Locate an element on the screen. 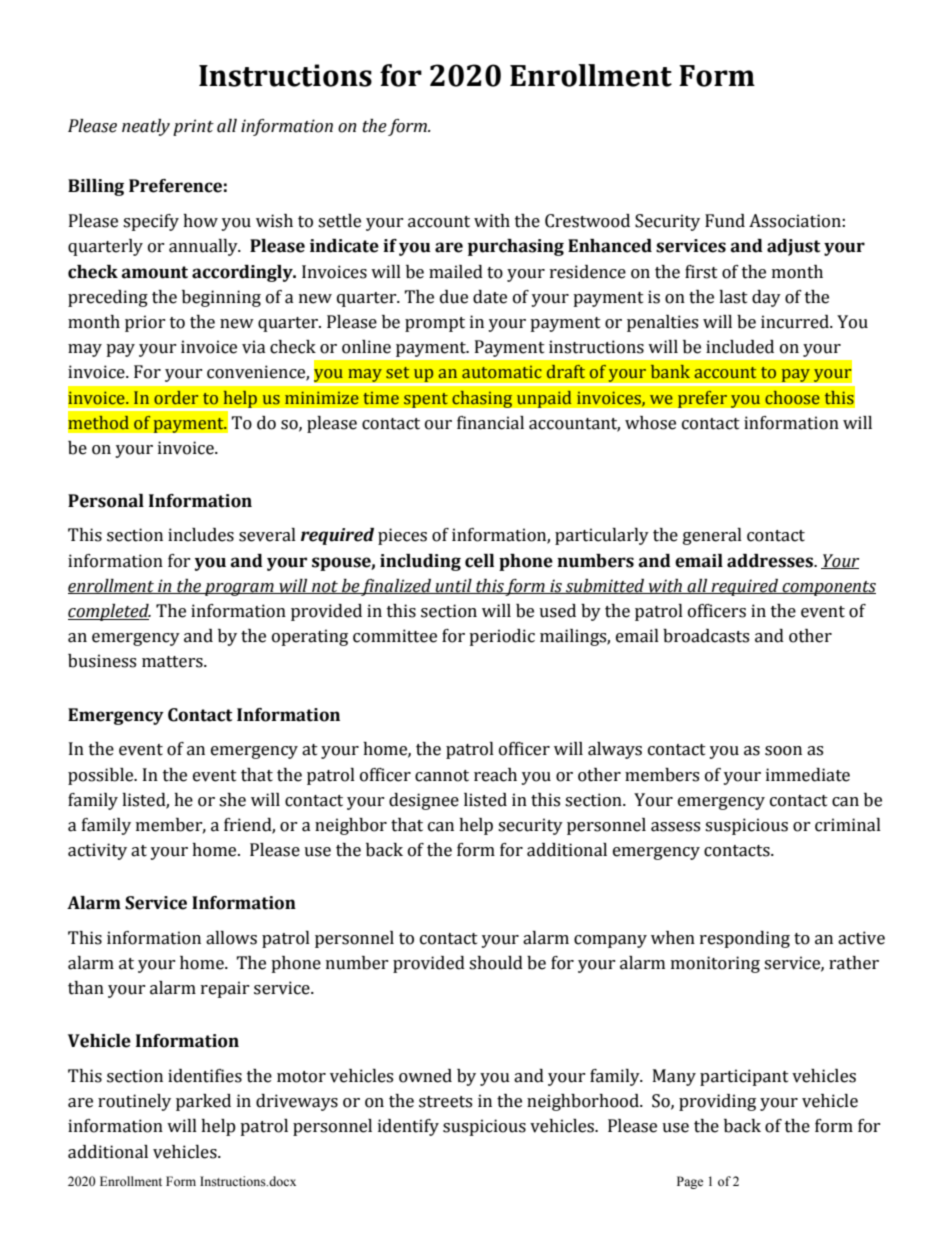 Image resolution: width=952 pixels, height=1233 pixels. identify is located at coordinates (408, 1127).
